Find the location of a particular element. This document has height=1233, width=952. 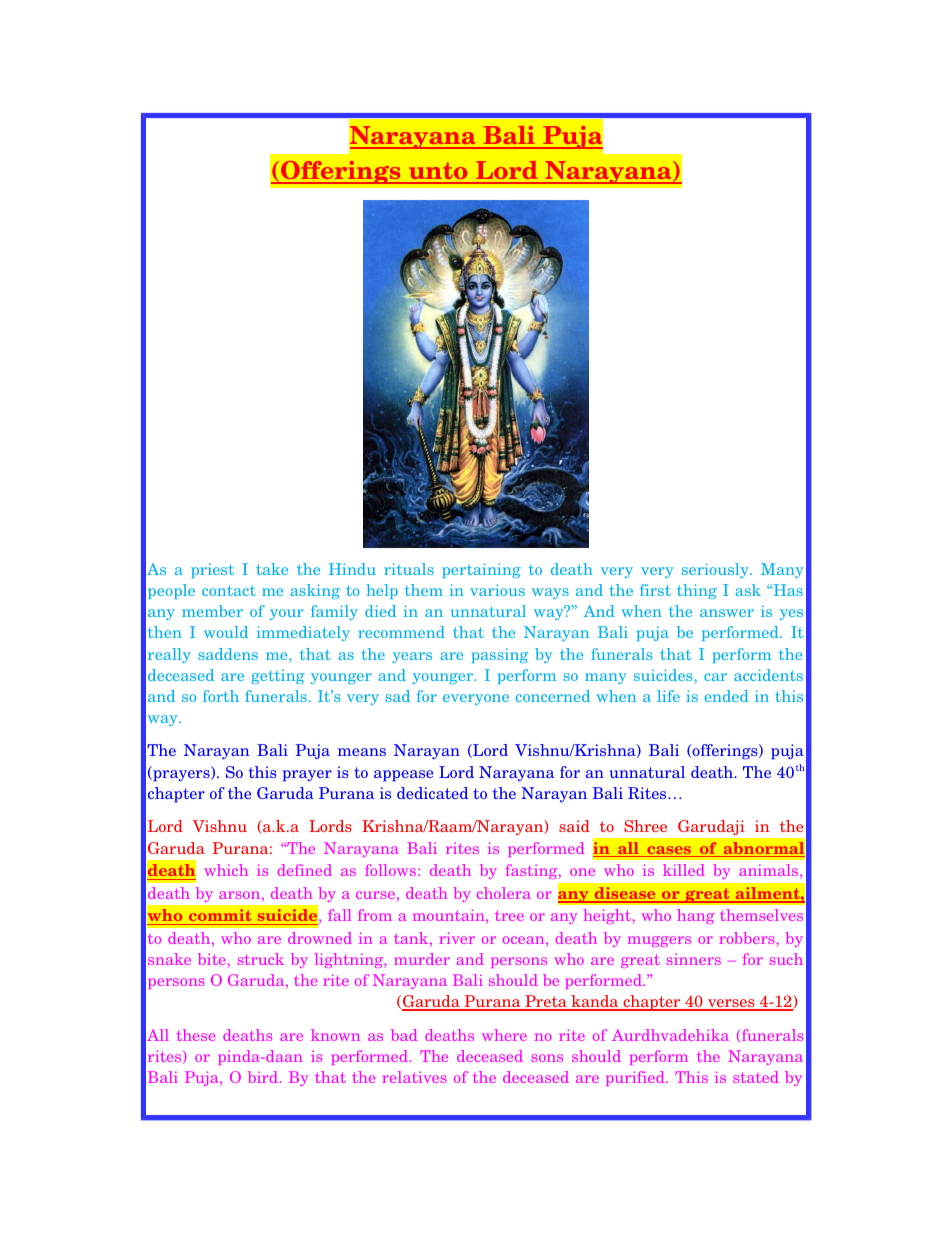

dedicated is located at coordinates (432, 793).
